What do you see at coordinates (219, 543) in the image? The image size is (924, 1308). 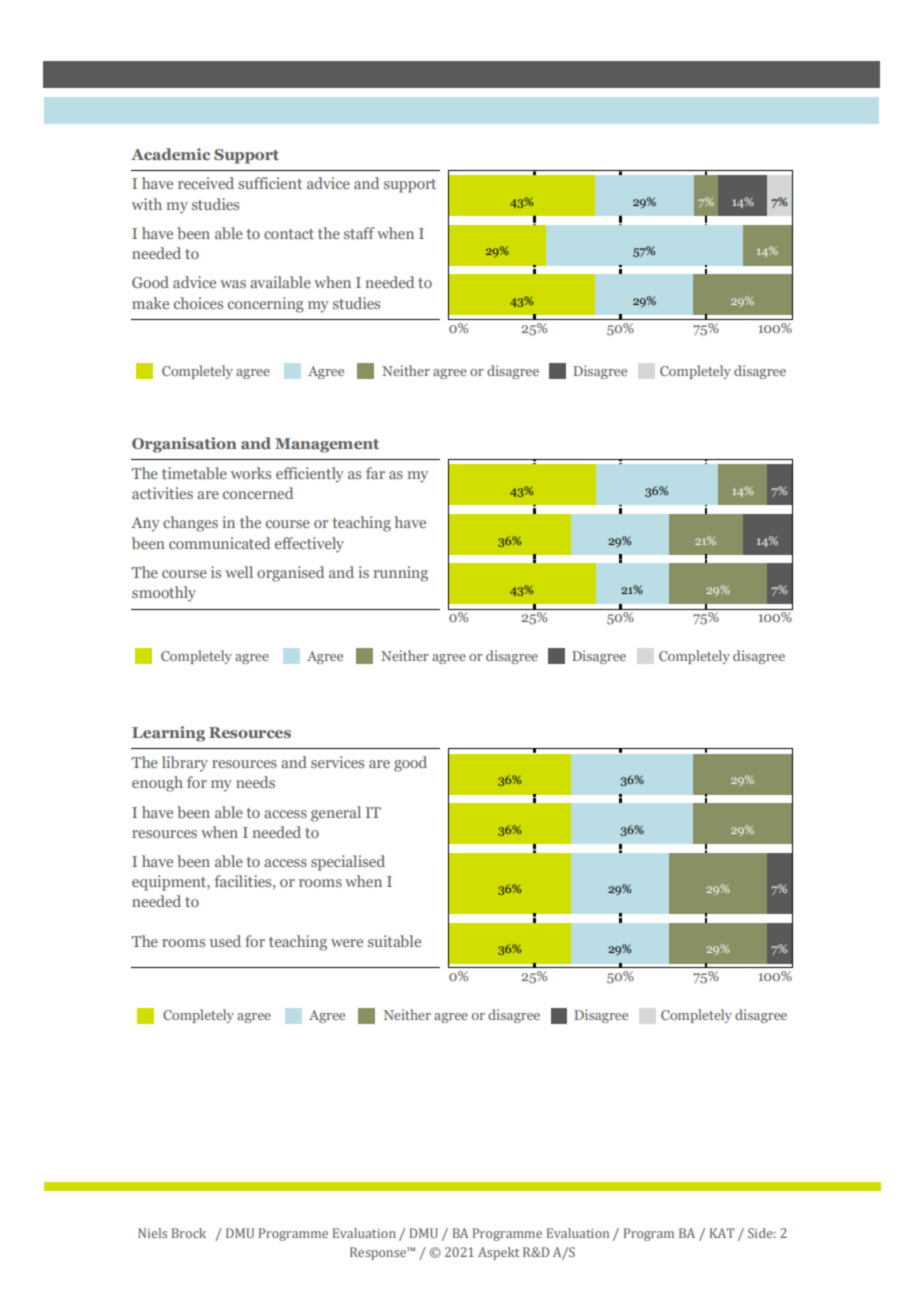 I see `communicated` at bounding box center [219, 543].
